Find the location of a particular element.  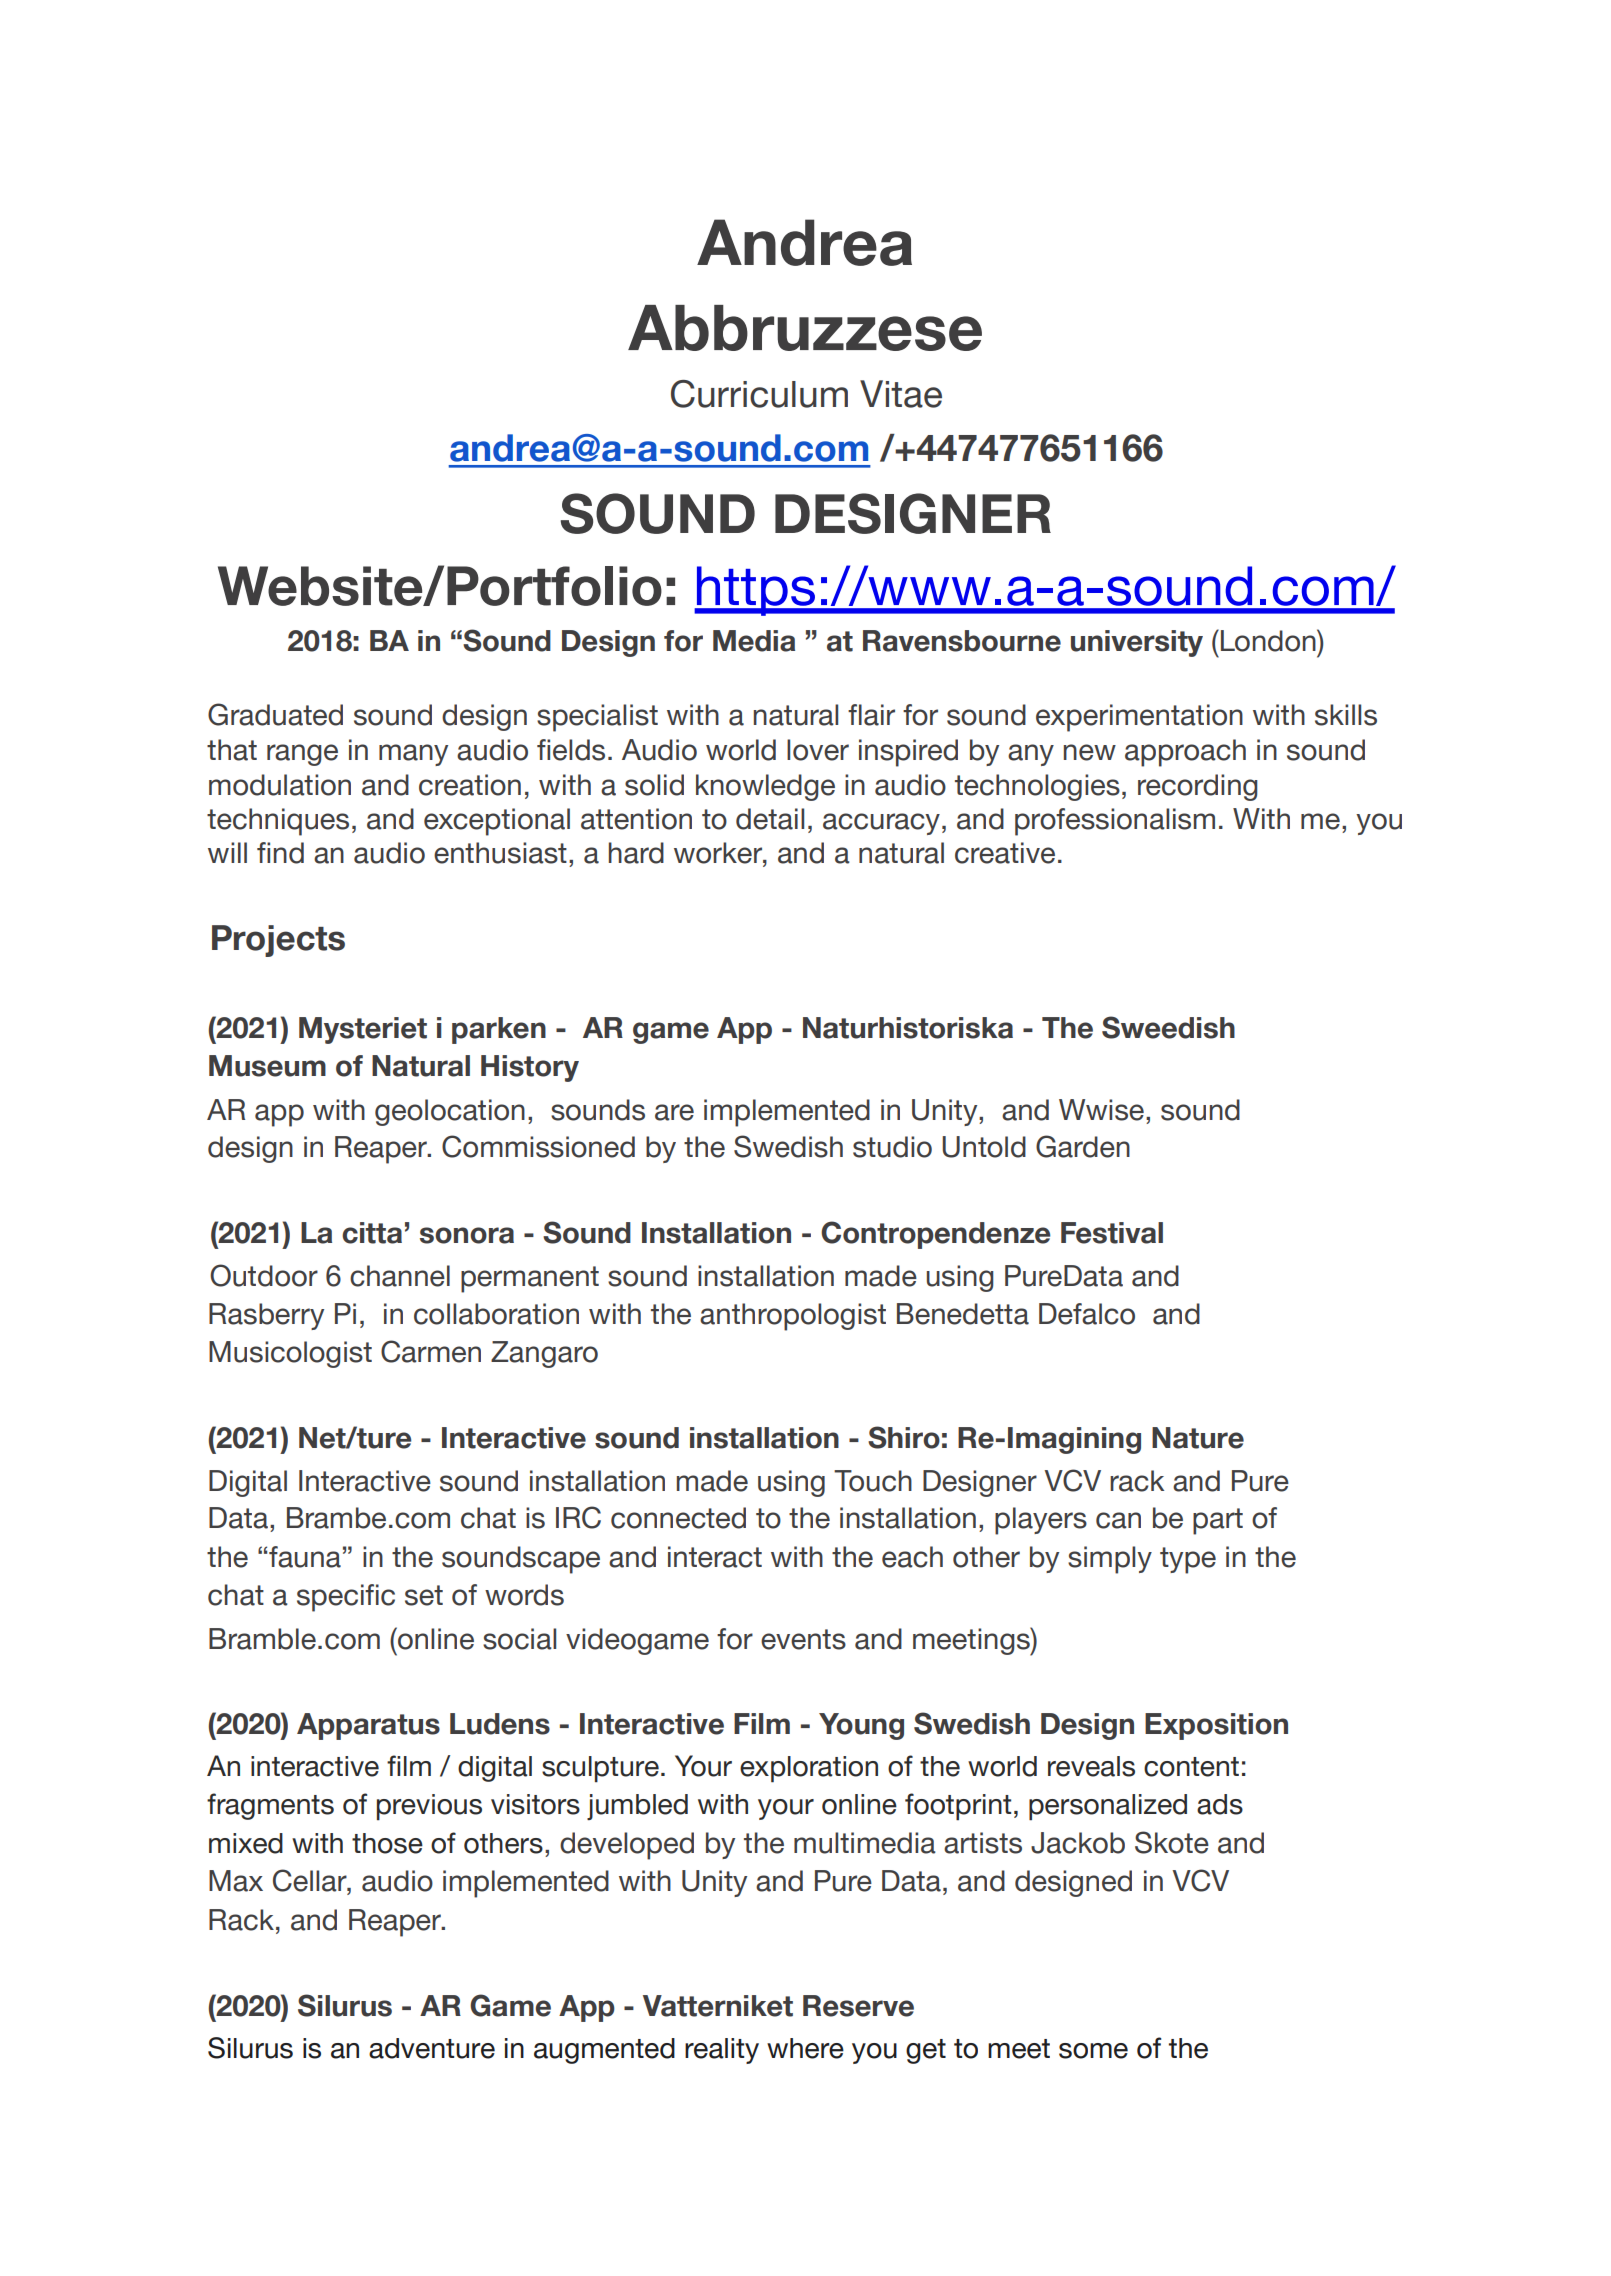

Max is located at coordinates (236, 1881).
